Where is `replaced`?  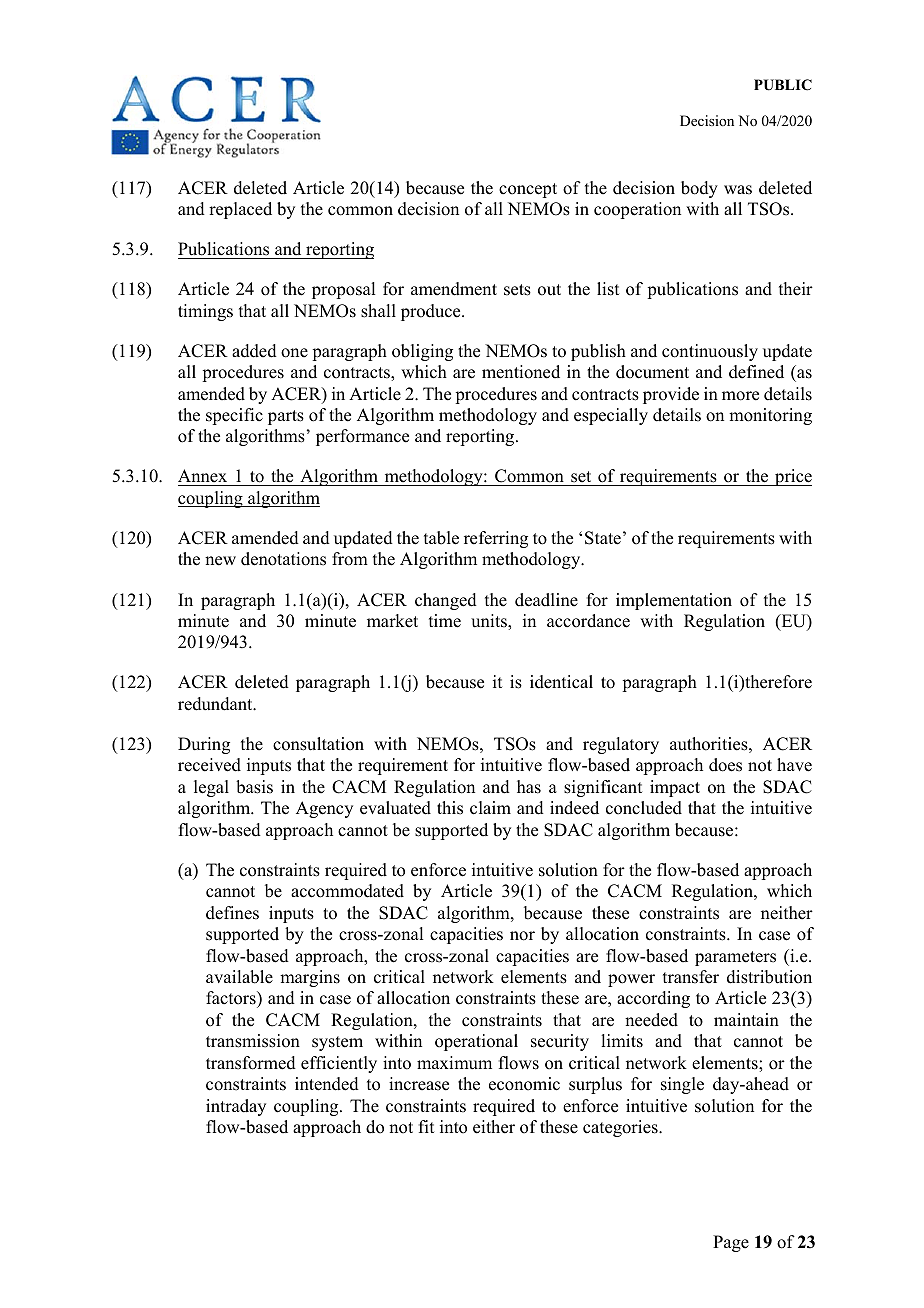 replaced is located at coordinates (240, 210).
